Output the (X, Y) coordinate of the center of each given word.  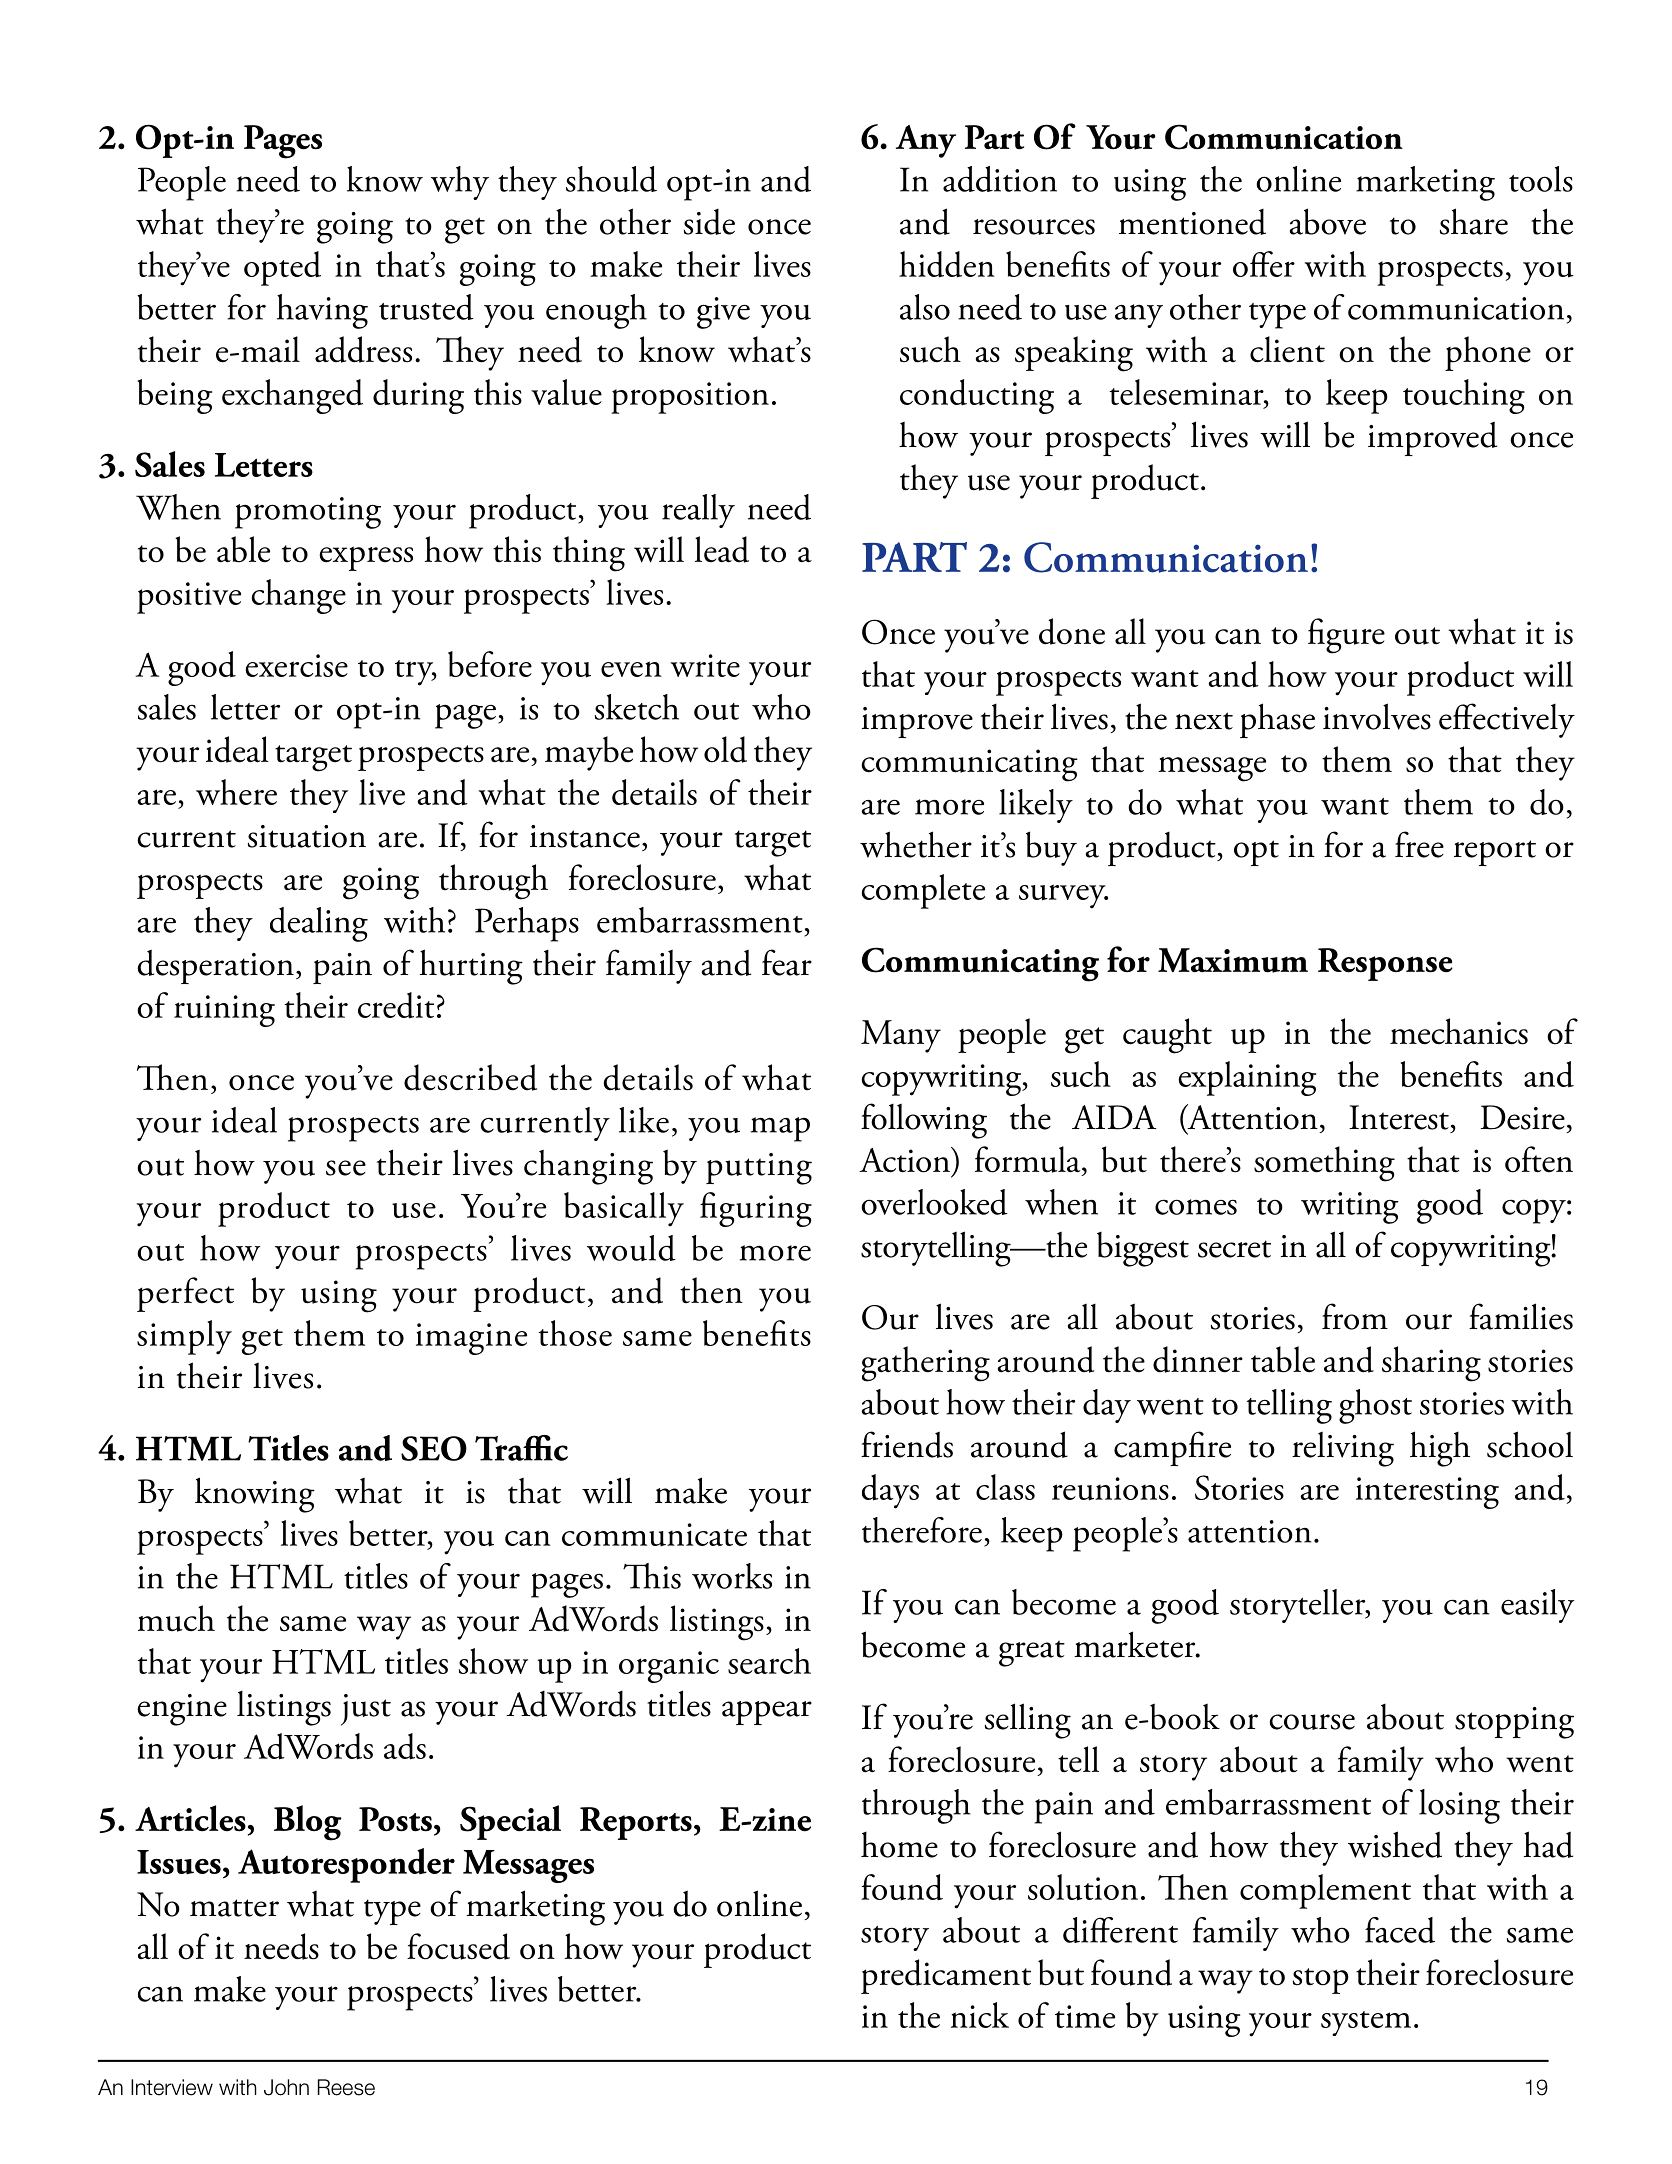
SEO (434, 1448)
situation (307, 836)
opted (282, 268)
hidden (947, 264)
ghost (1375, 1406)
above (1328, 221)
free (1419, 844)
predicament (946, 1976)
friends (907, 1444)
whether (916, 844)
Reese (346, 2087)
